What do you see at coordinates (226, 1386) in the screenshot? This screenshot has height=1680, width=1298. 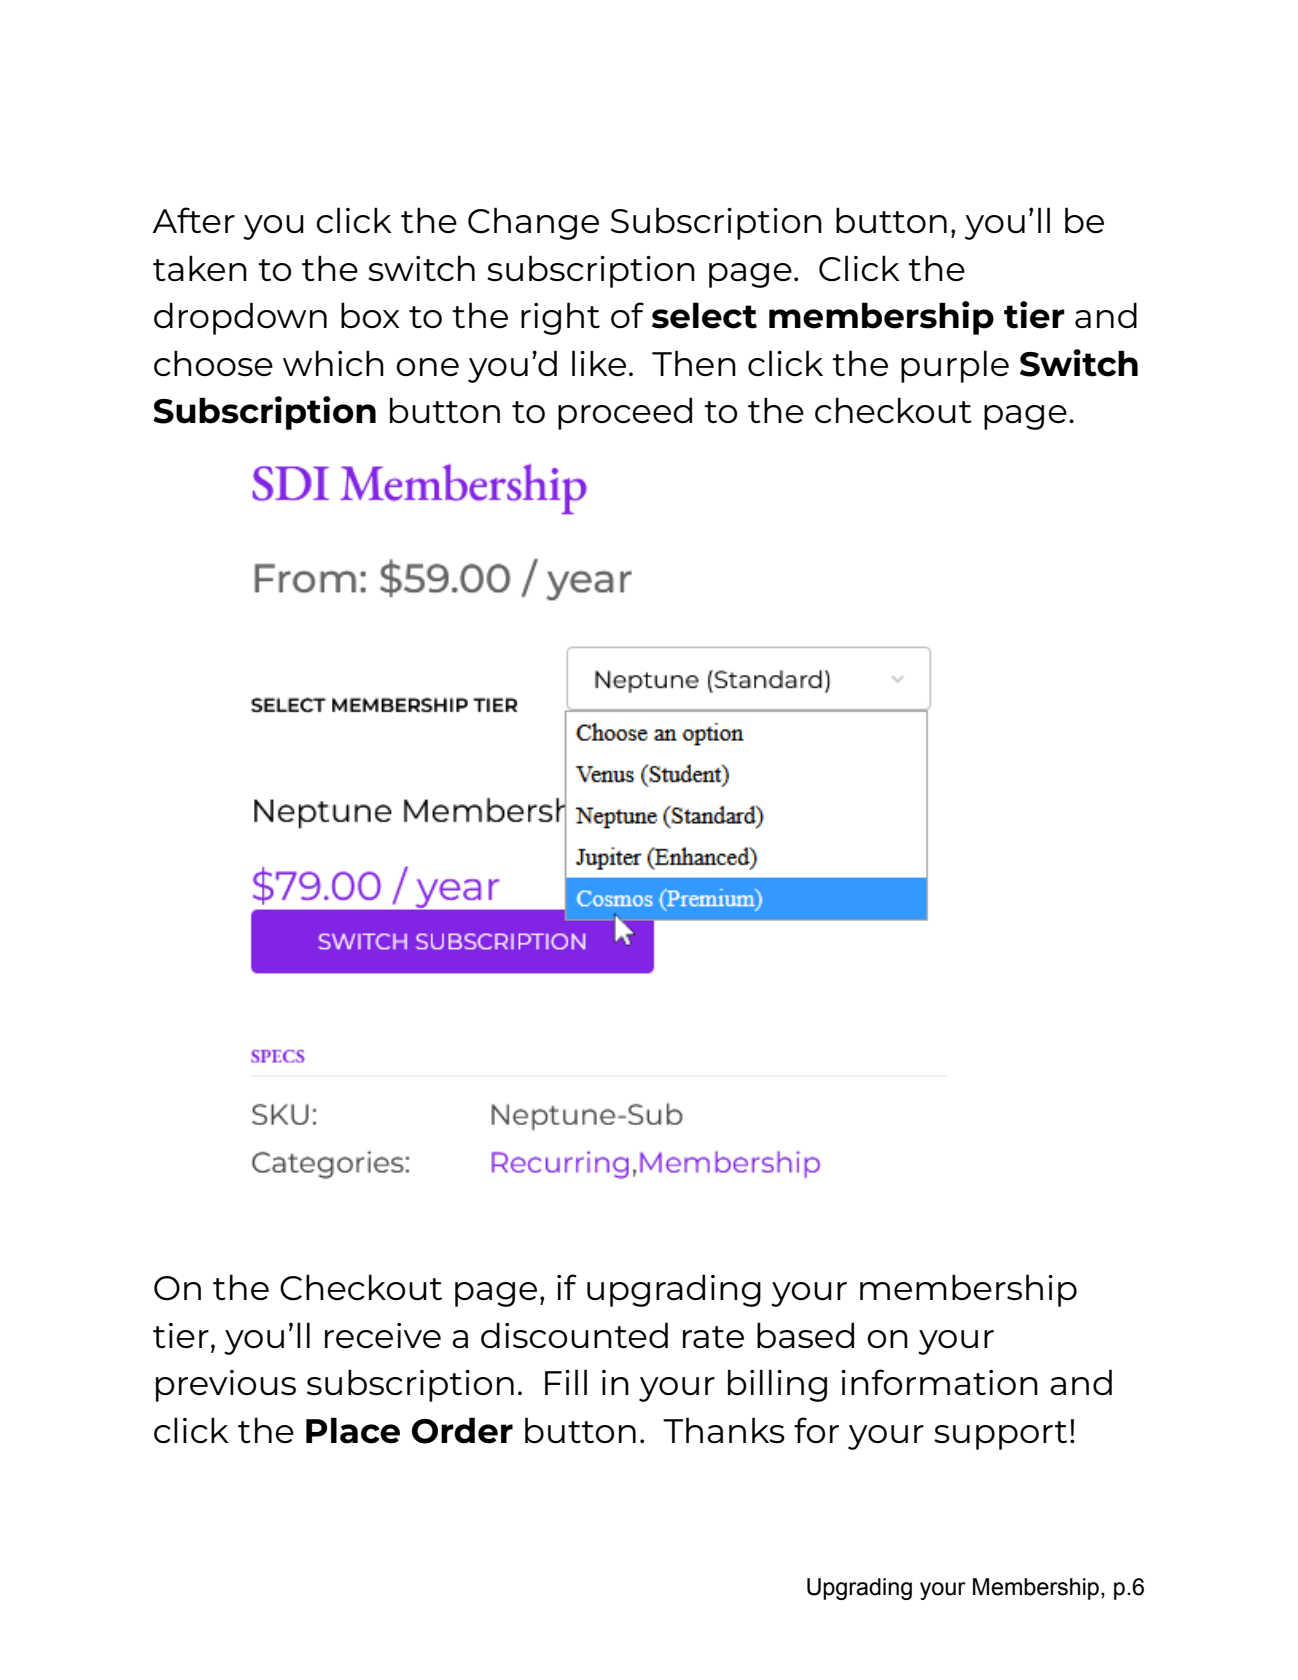 I see `previous` at bounding box center [226, 1386].
